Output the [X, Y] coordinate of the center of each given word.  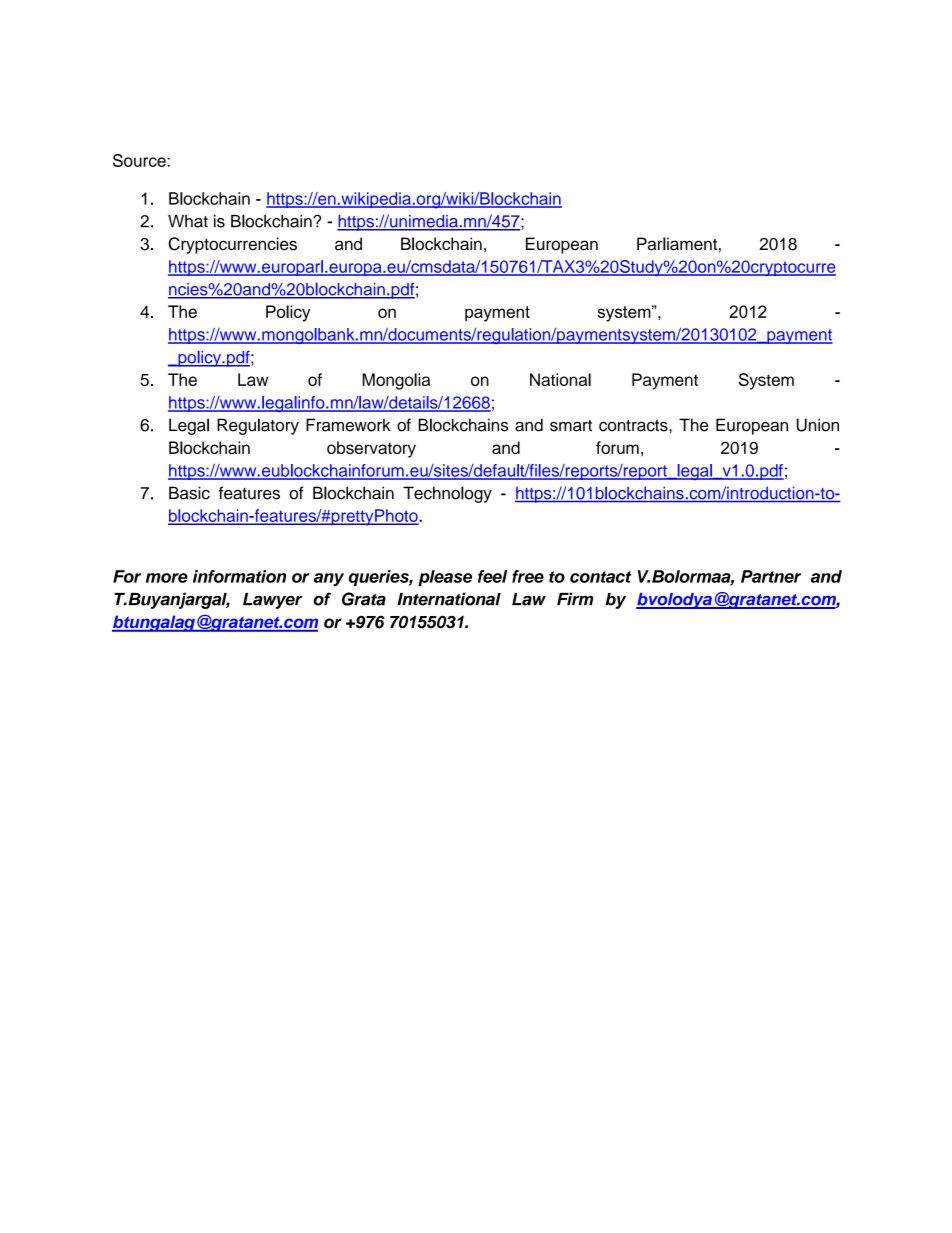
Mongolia [396, 381]
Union [818, 425]
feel [492, 576]
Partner [771, 576]
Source [139, 160]
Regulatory [258, 426]
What [188, 221]
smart [571, 426]
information [239, 576]
